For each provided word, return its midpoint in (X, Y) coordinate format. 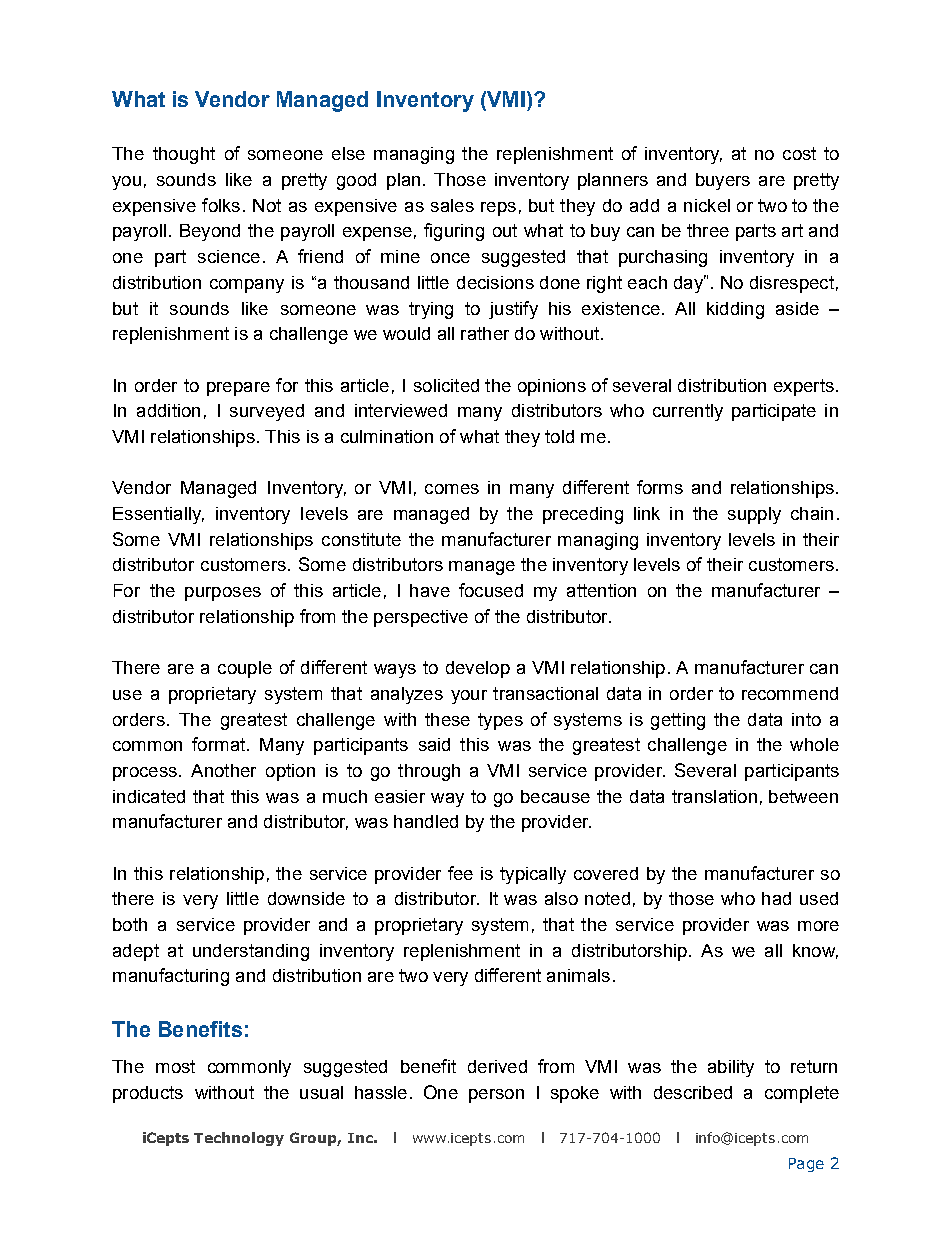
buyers (723, 181)
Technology (239, 1139)
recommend (790, 693)
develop (478, 669)
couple (245, 669)
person (496, 1096)
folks (221, 205)
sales (452, 205)
